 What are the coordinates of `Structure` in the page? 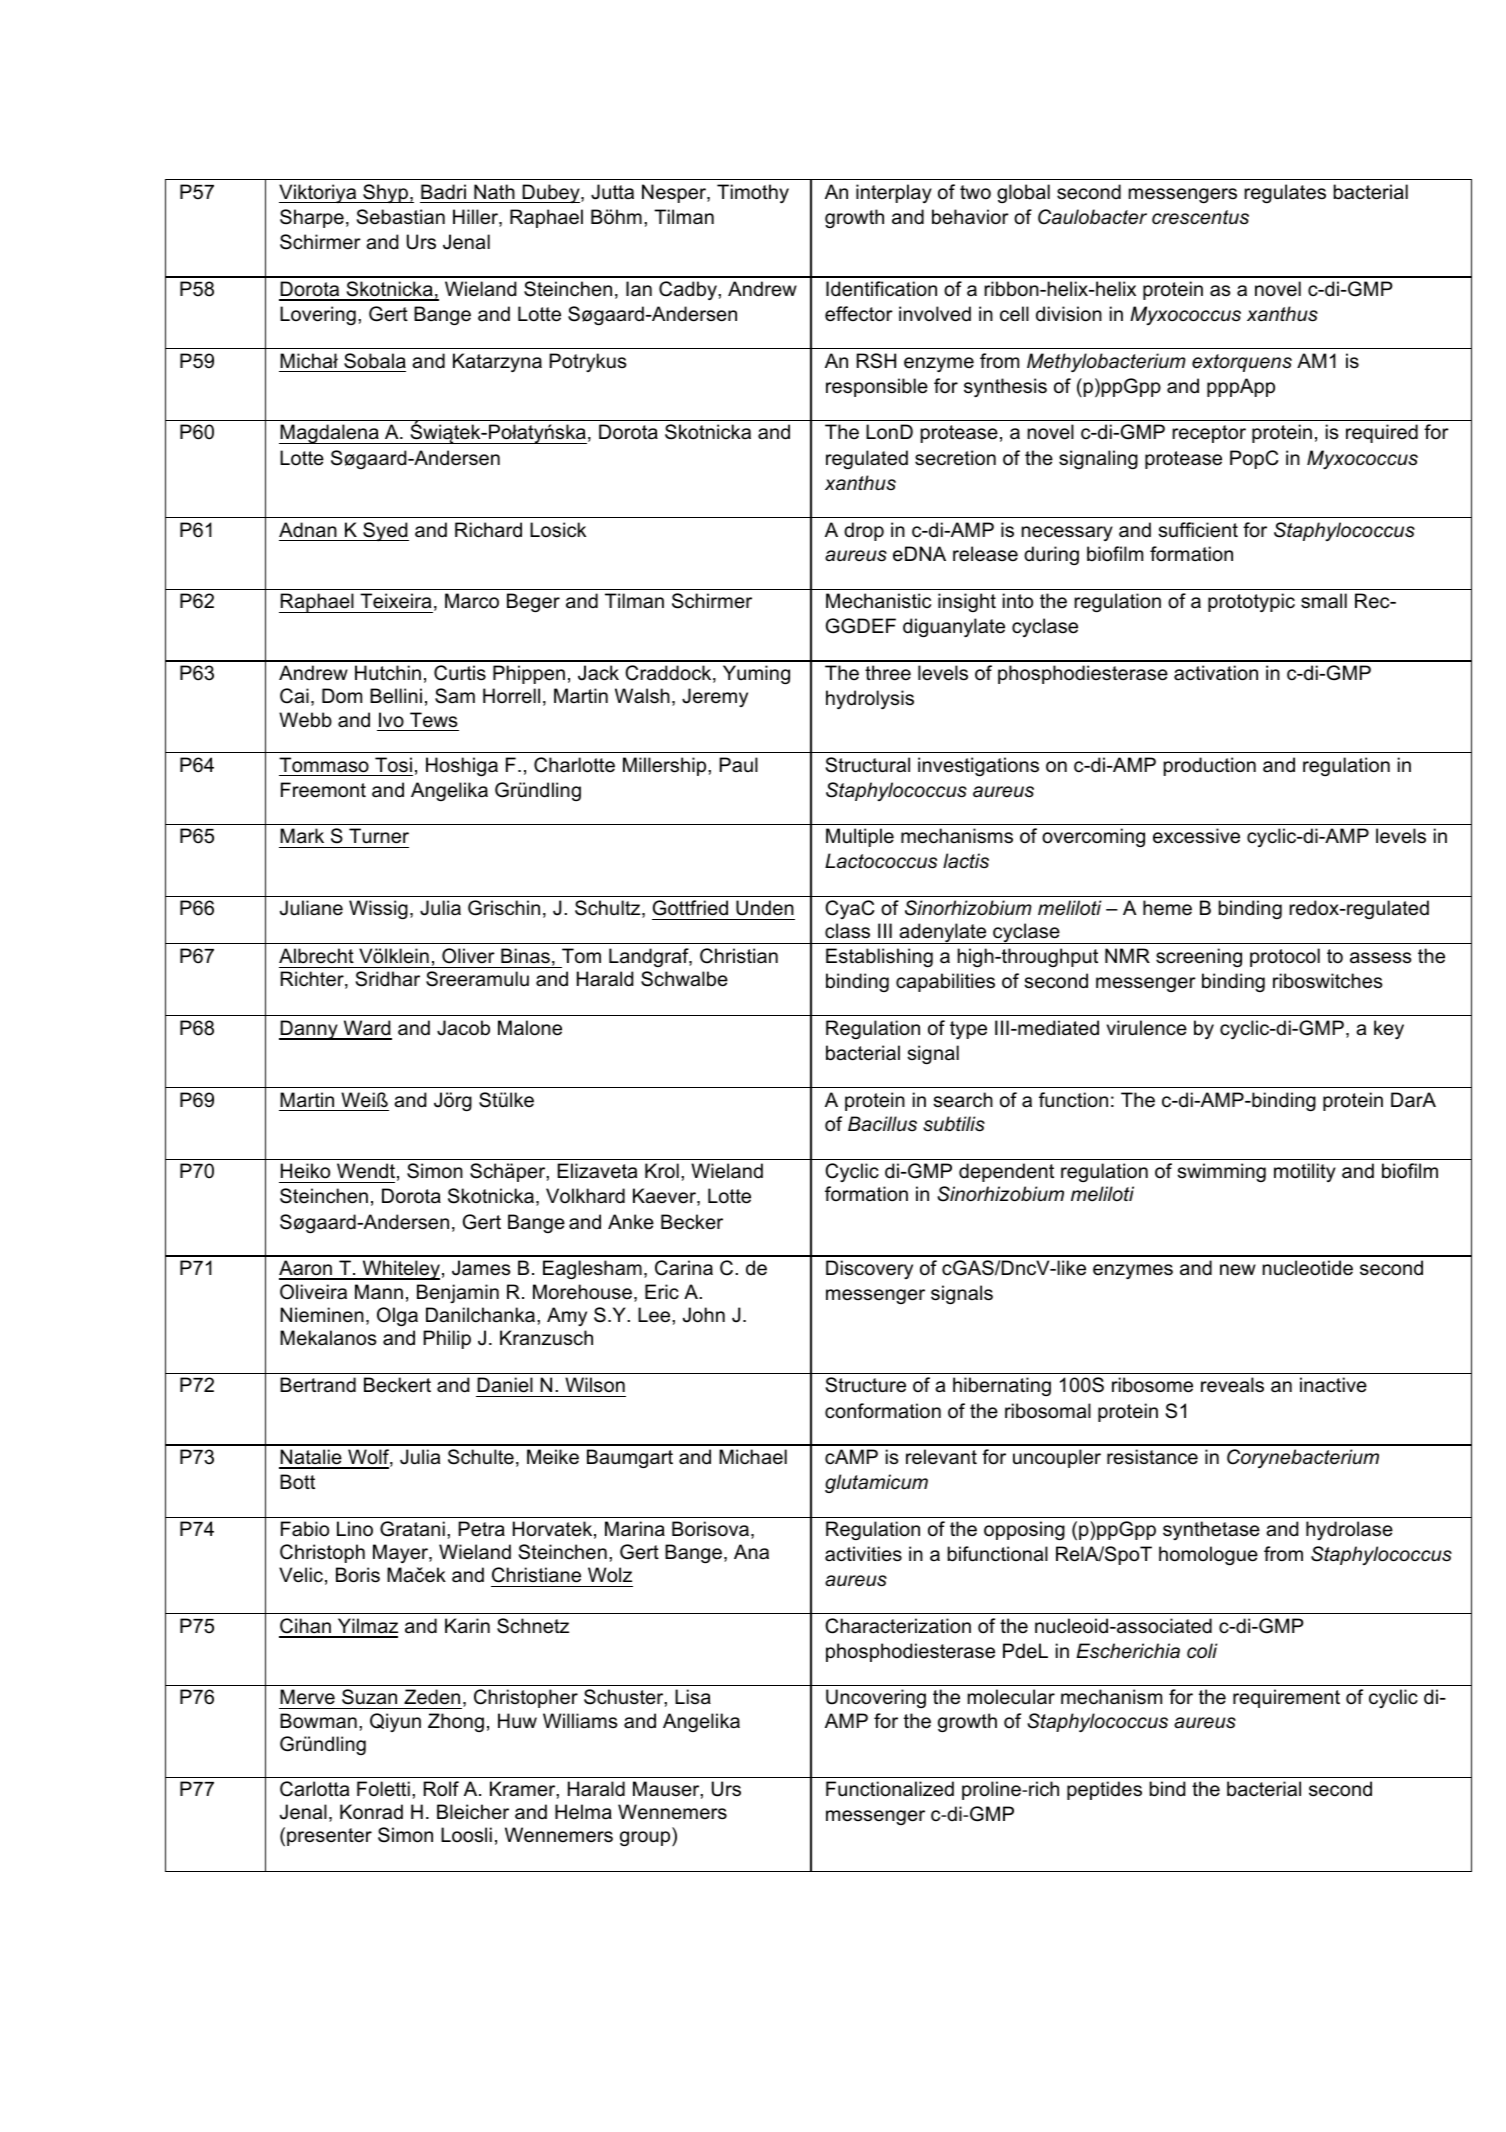 It's located at (866, 1385).
